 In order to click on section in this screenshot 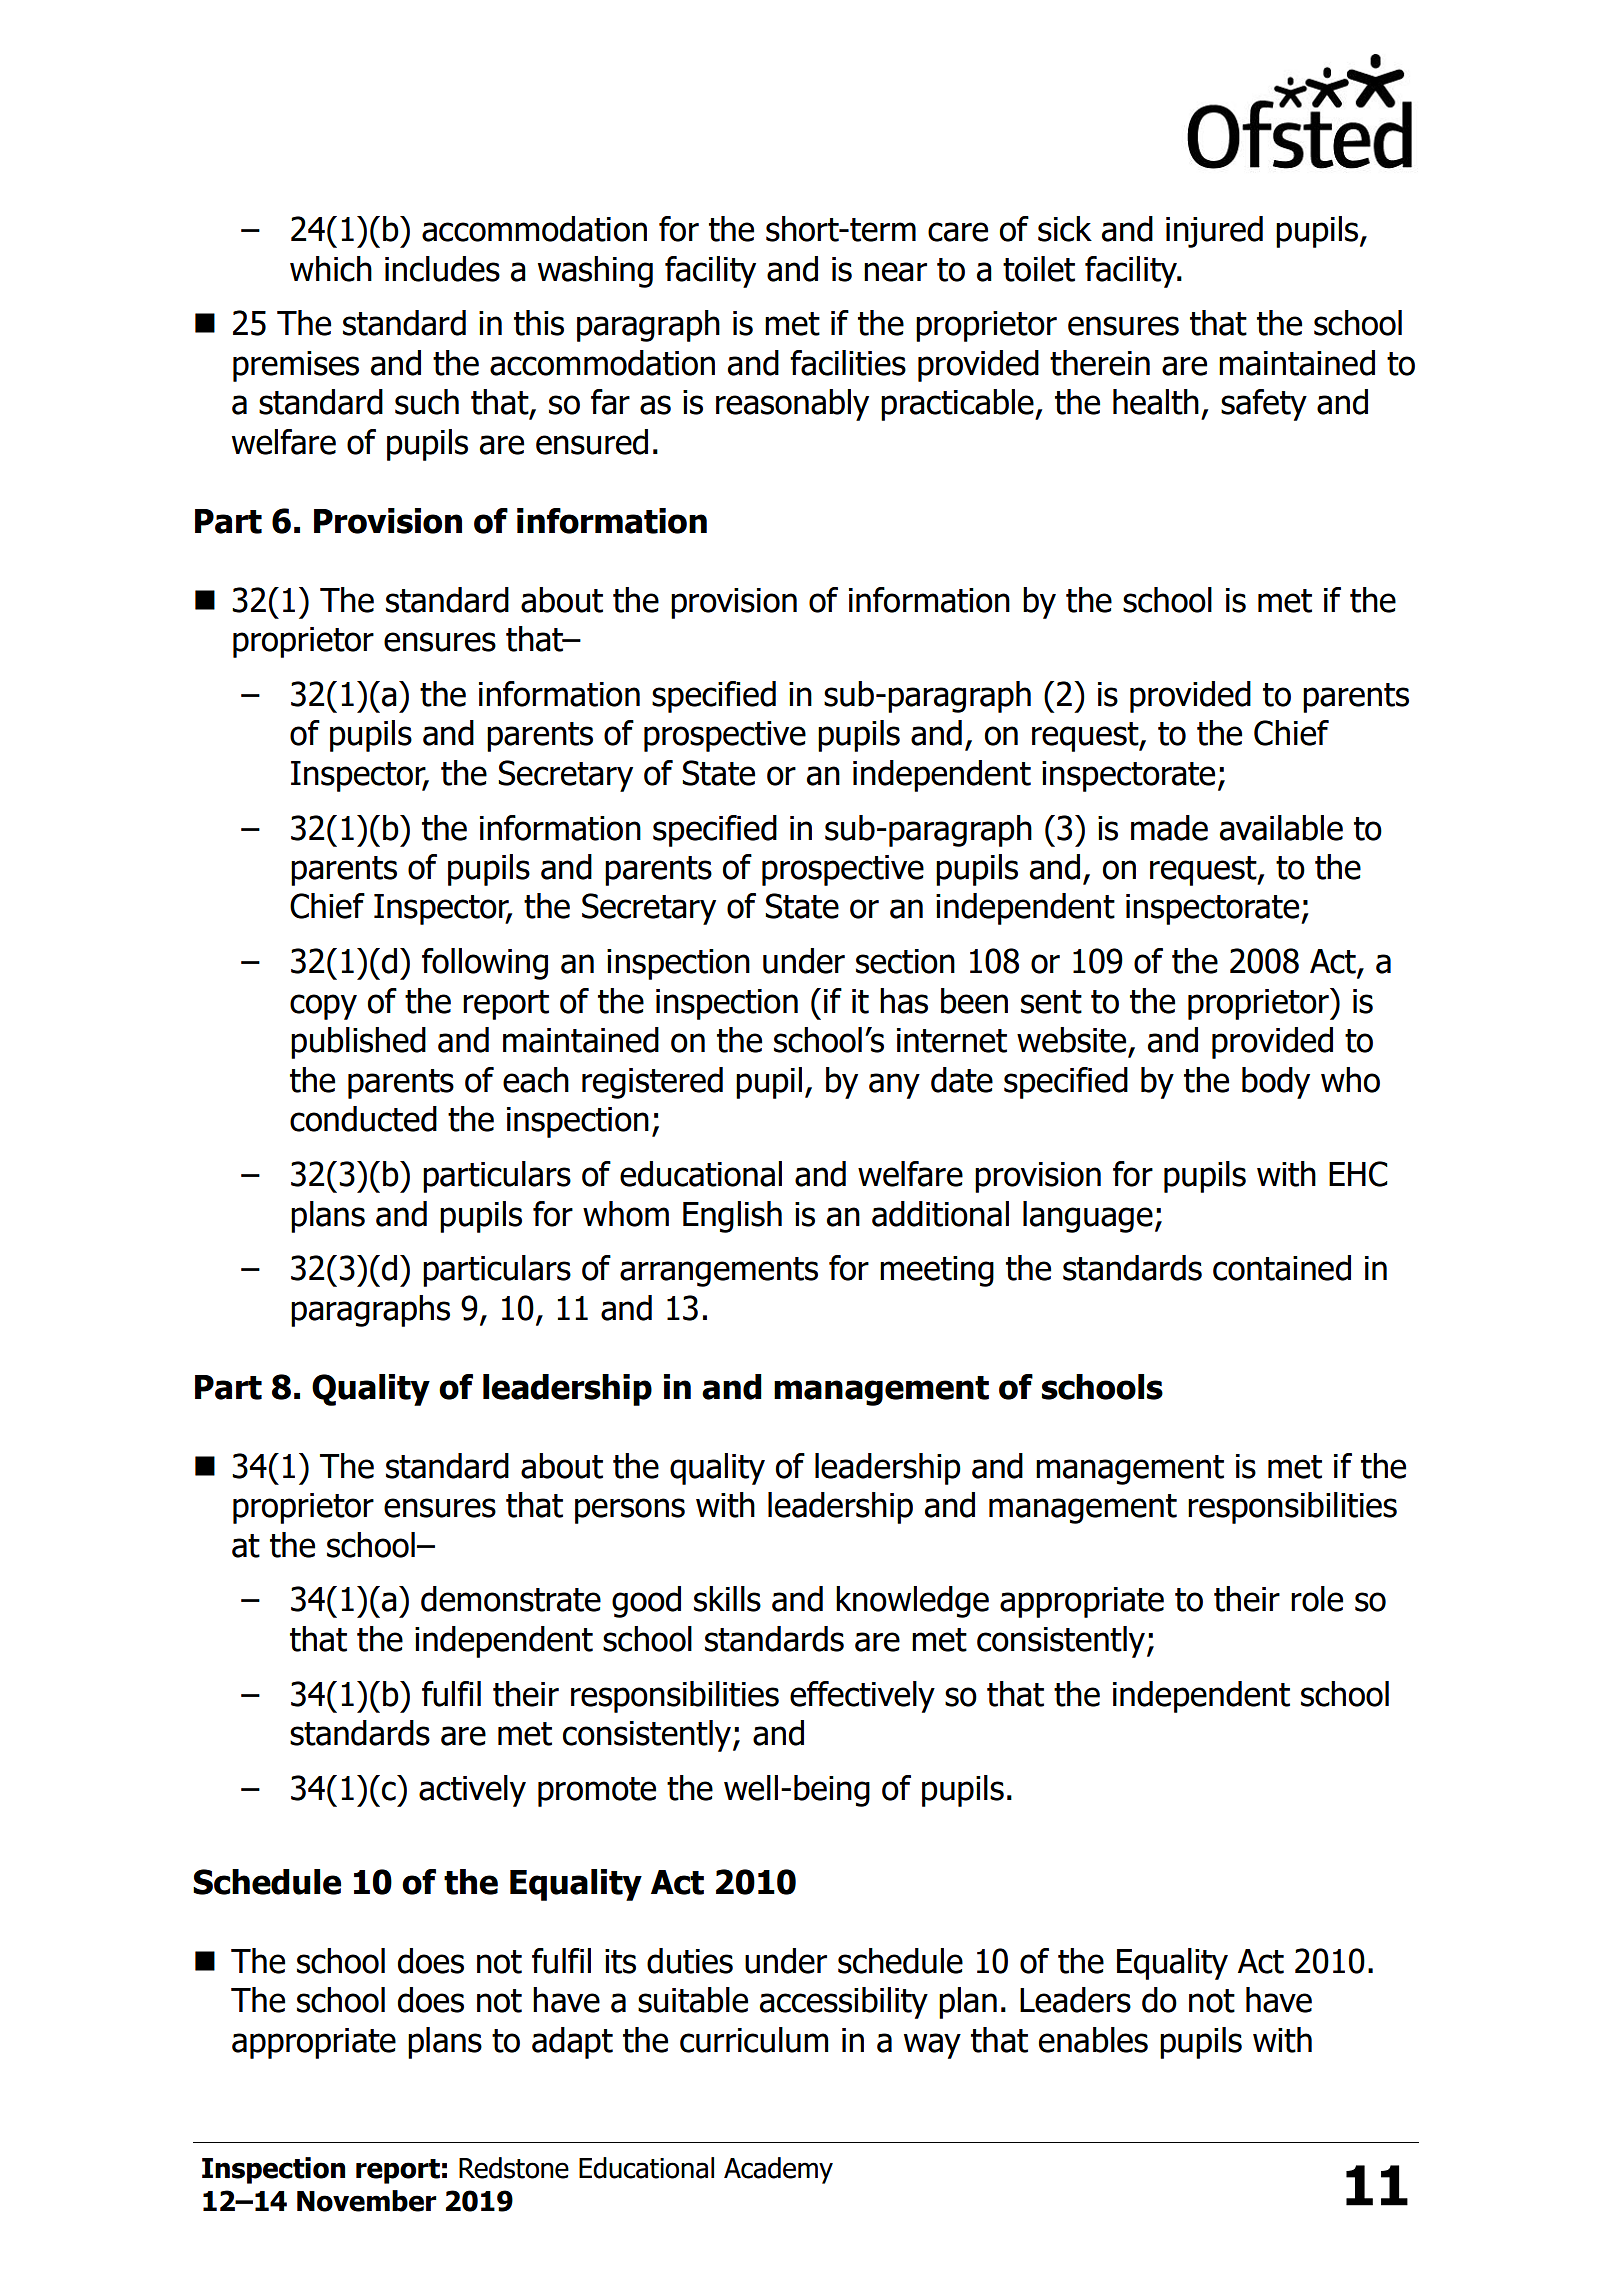, I will do `click(905, 961)`.
